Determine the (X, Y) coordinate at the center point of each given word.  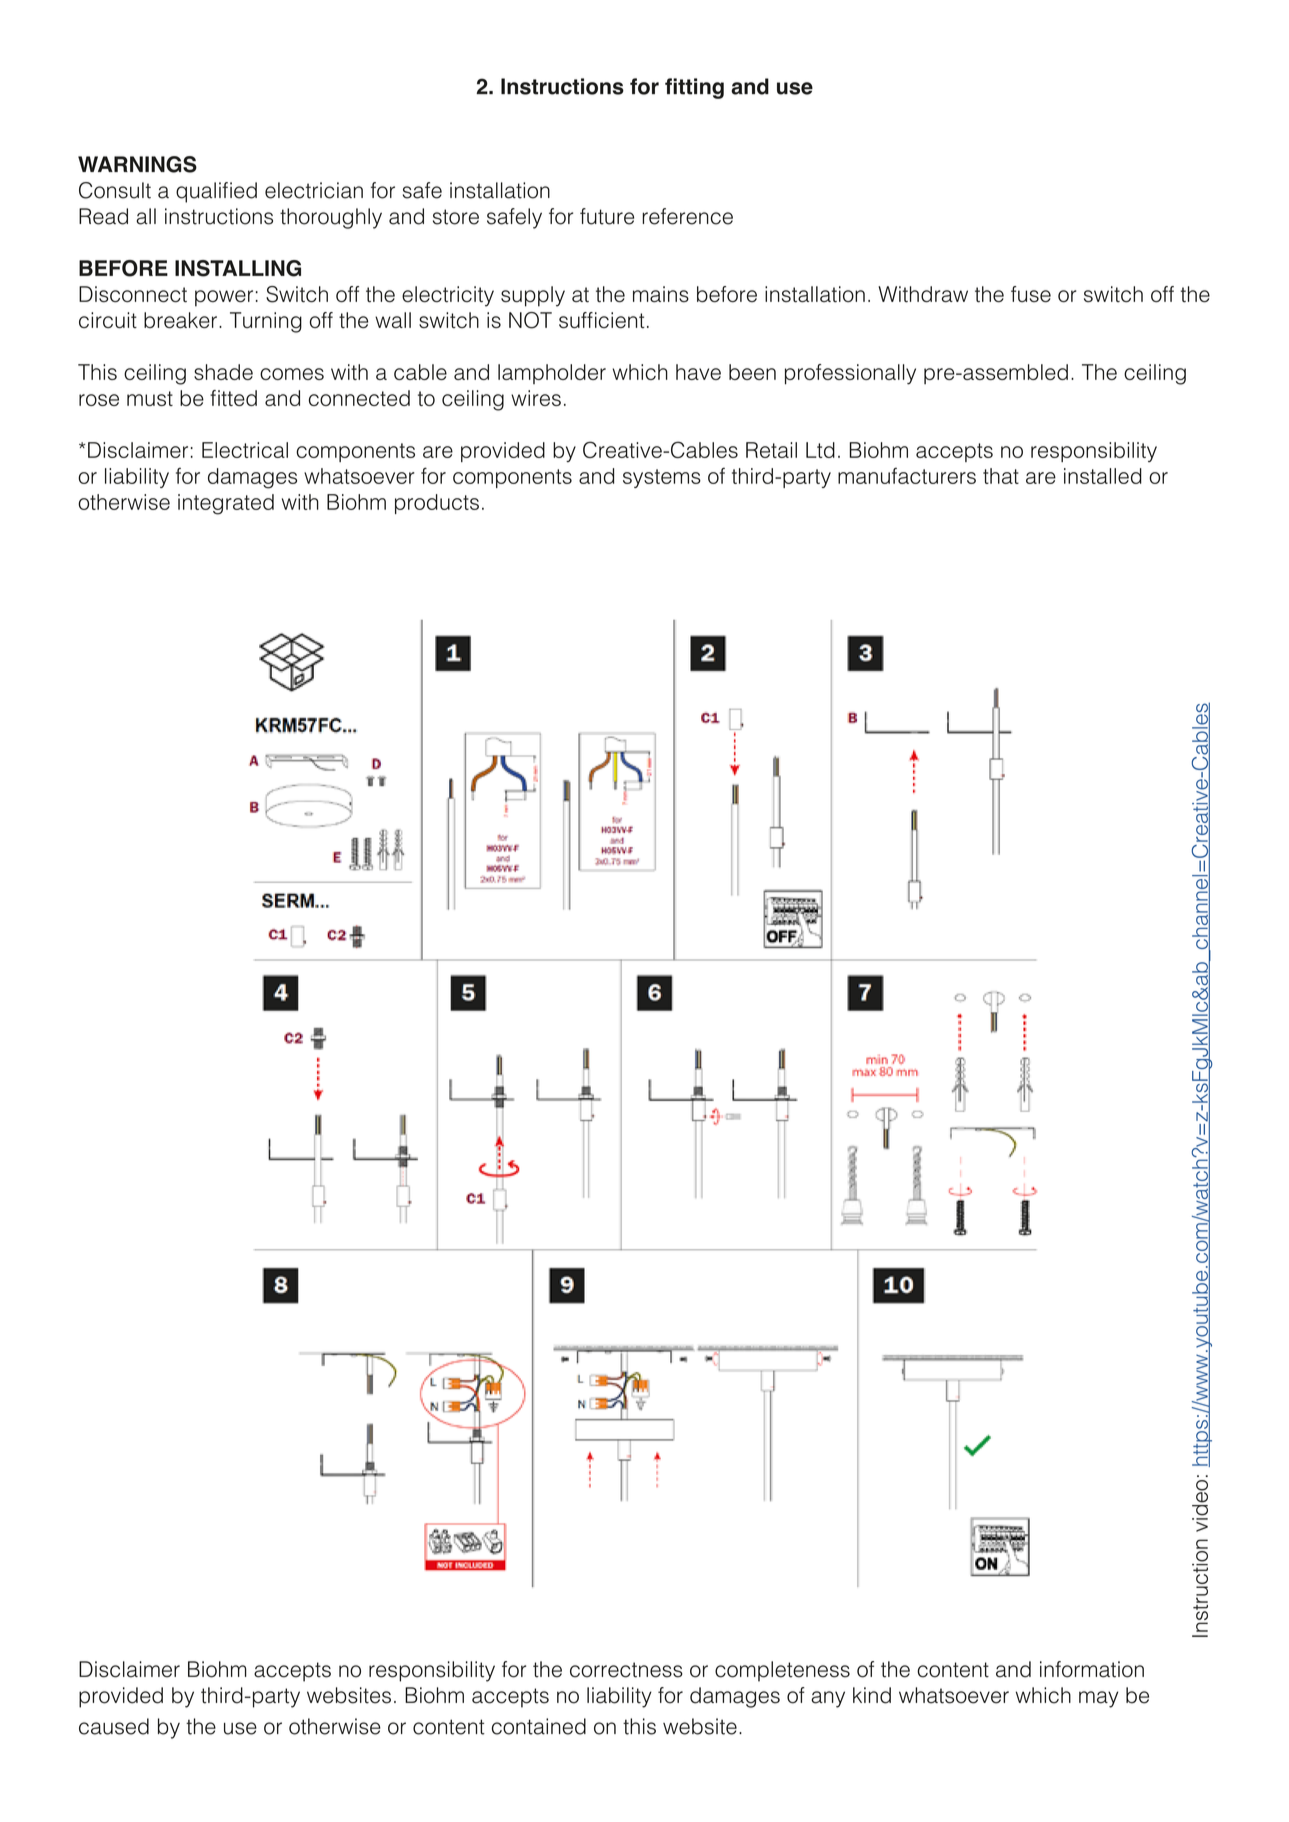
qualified (216, 192)
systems (662, 478)
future (607, 216)
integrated (226, 504)
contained (539, 1726)
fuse (1031, 294)
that (1001, 476)
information (1092, 1669)
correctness (626, 1670)
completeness (782, 1671)
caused (114, 1726)
